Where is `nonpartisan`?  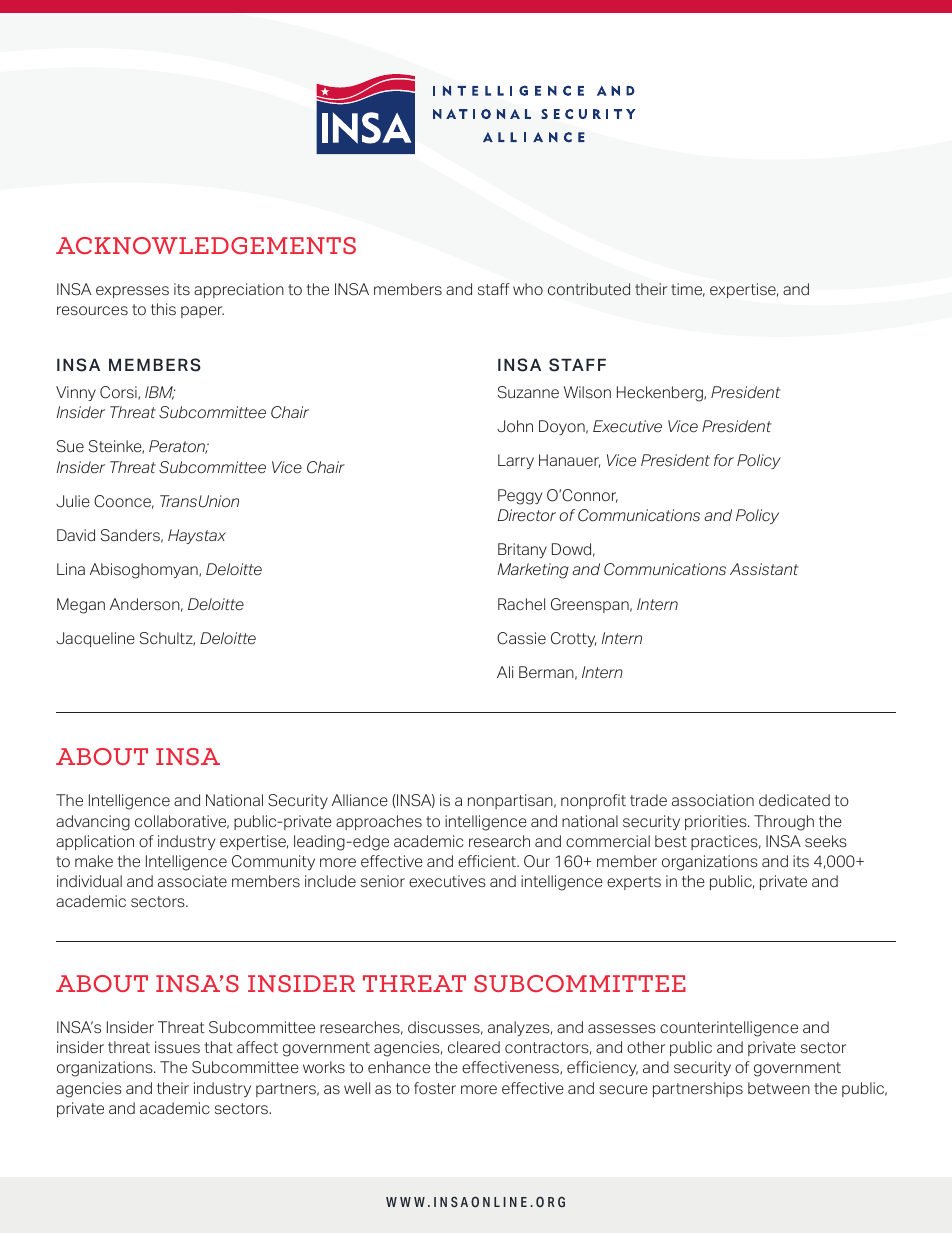
nonpartisan is located at coordinates (511, 801).
